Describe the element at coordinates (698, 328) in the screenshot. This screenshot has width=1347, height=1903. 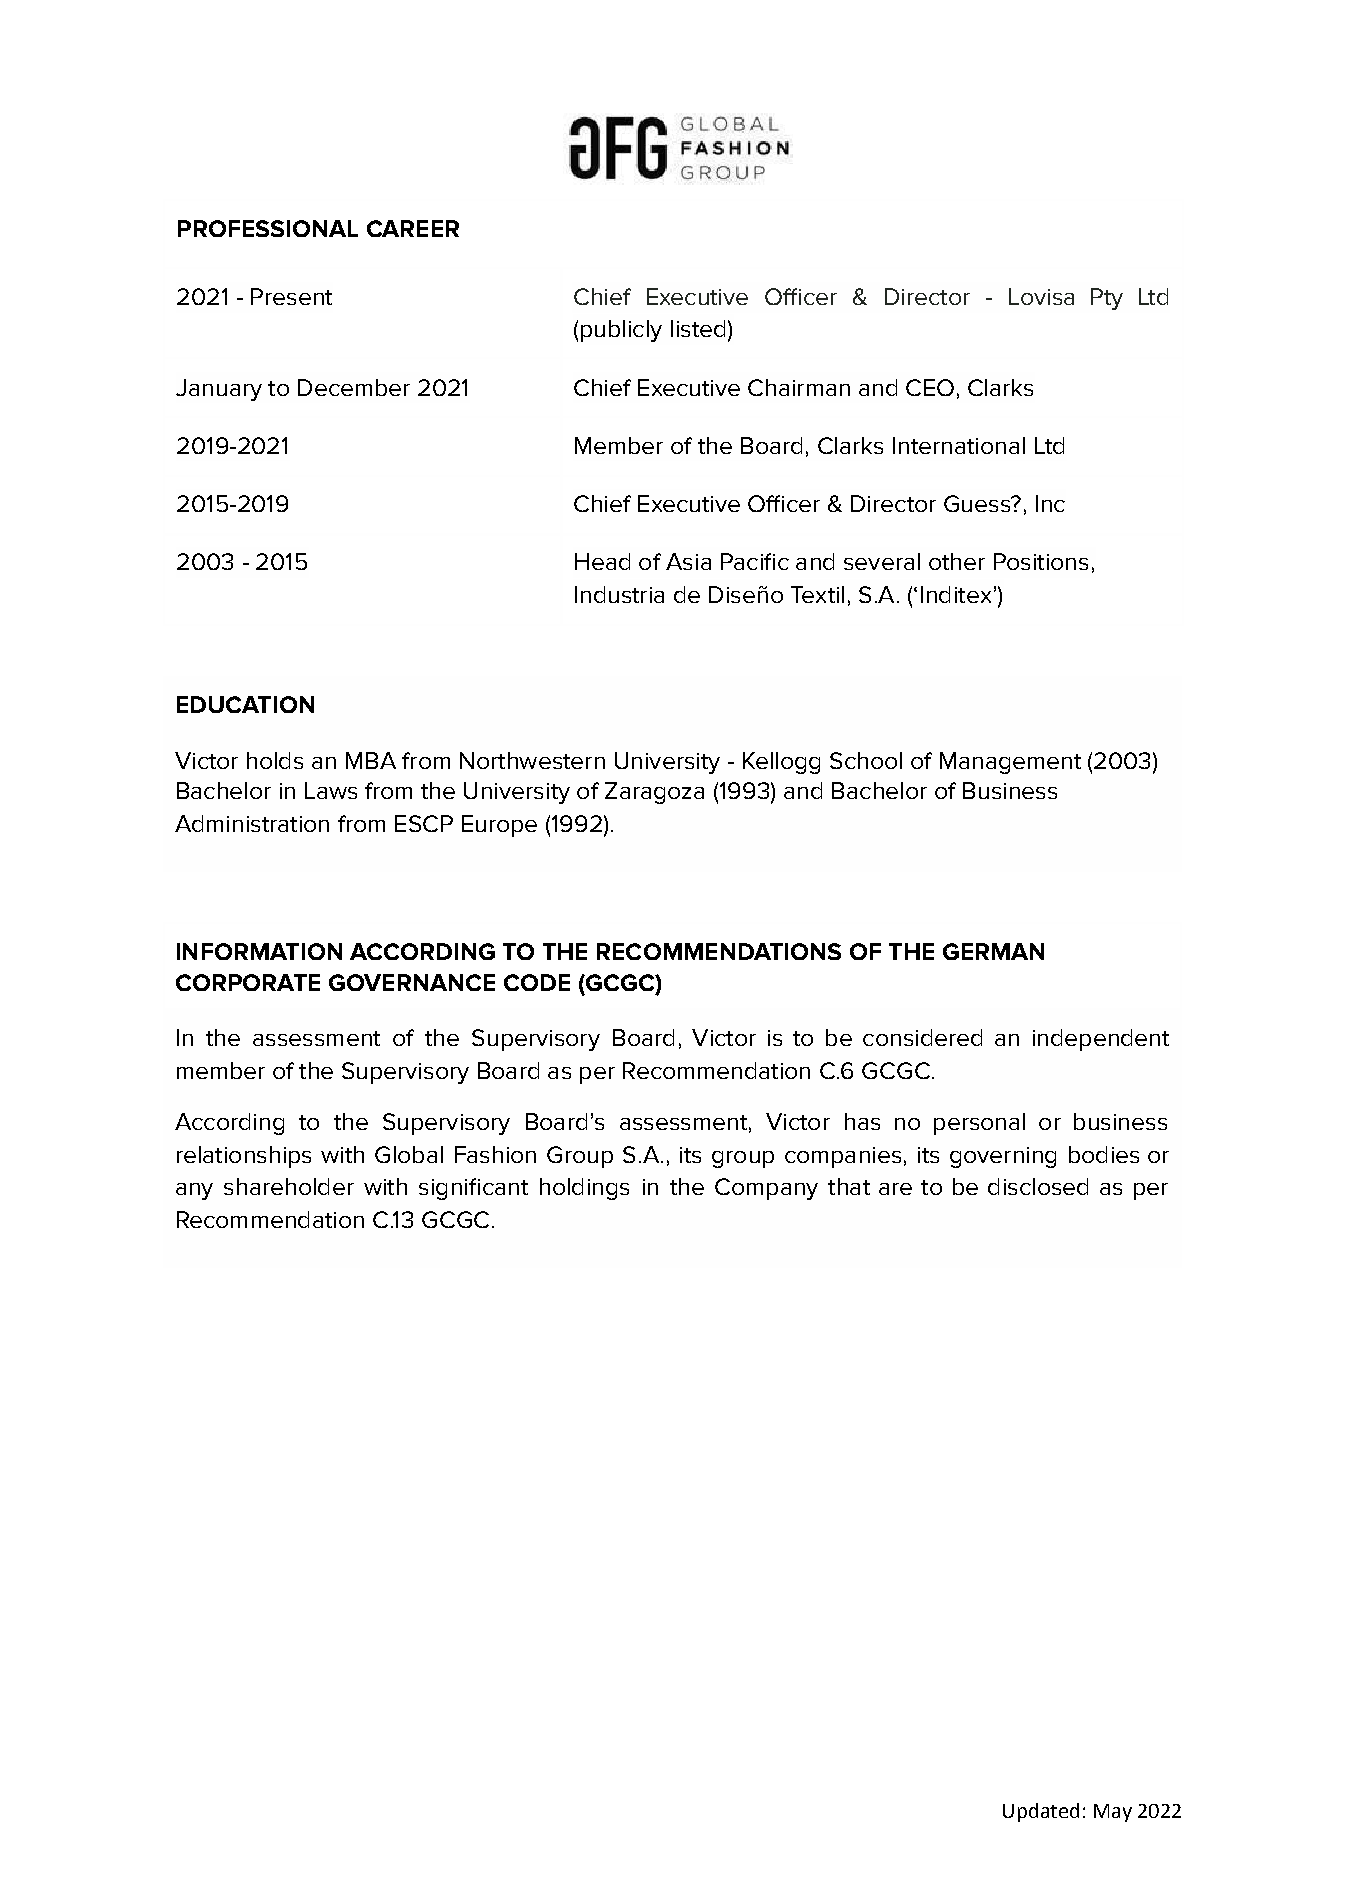
I see `listed` at that location.
